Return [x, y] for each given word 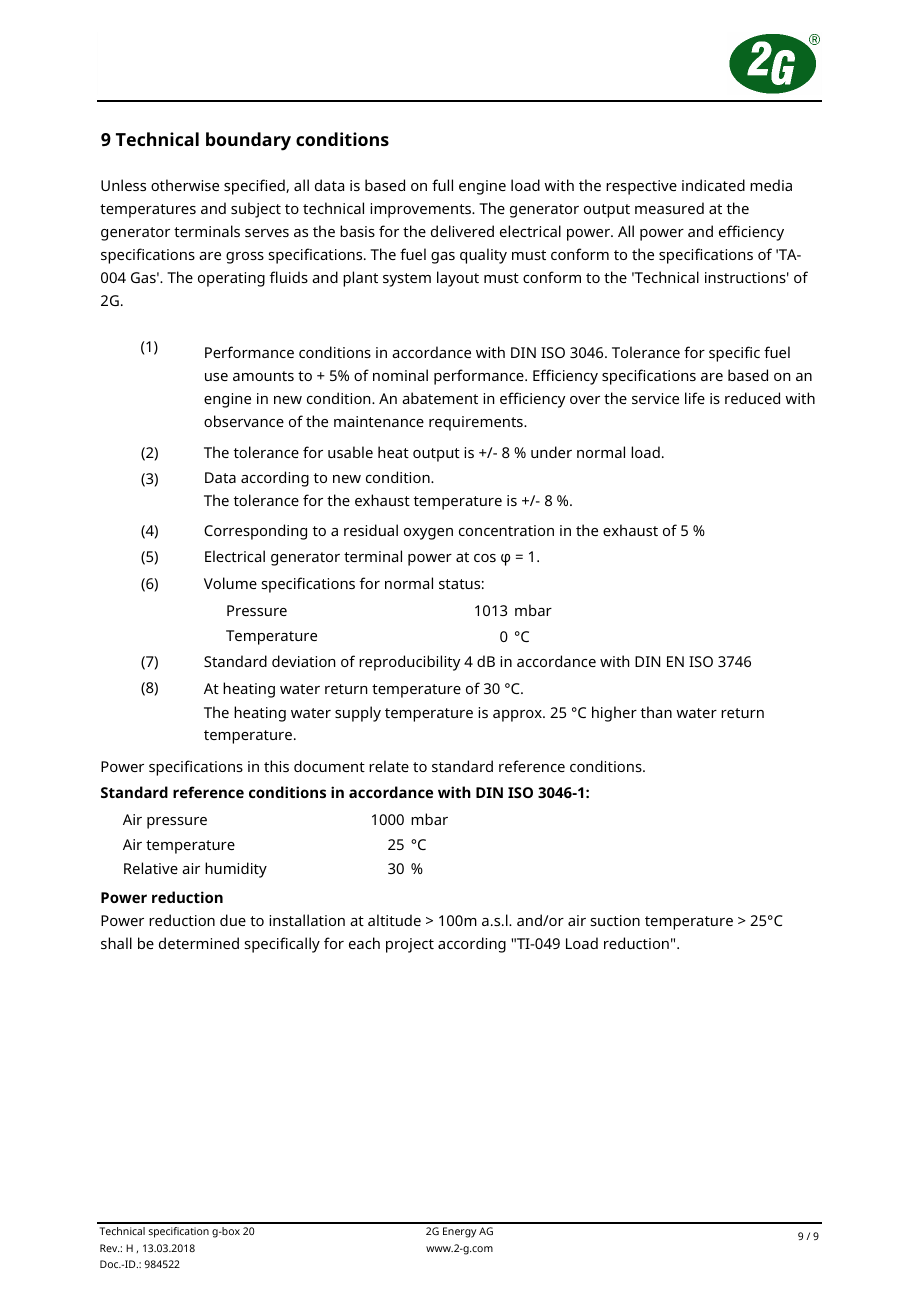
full [442, 185]
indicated [713, 185]
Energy [459, 1232]
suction [615, 920]
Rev [110, 1248]
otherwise [185, 185]
